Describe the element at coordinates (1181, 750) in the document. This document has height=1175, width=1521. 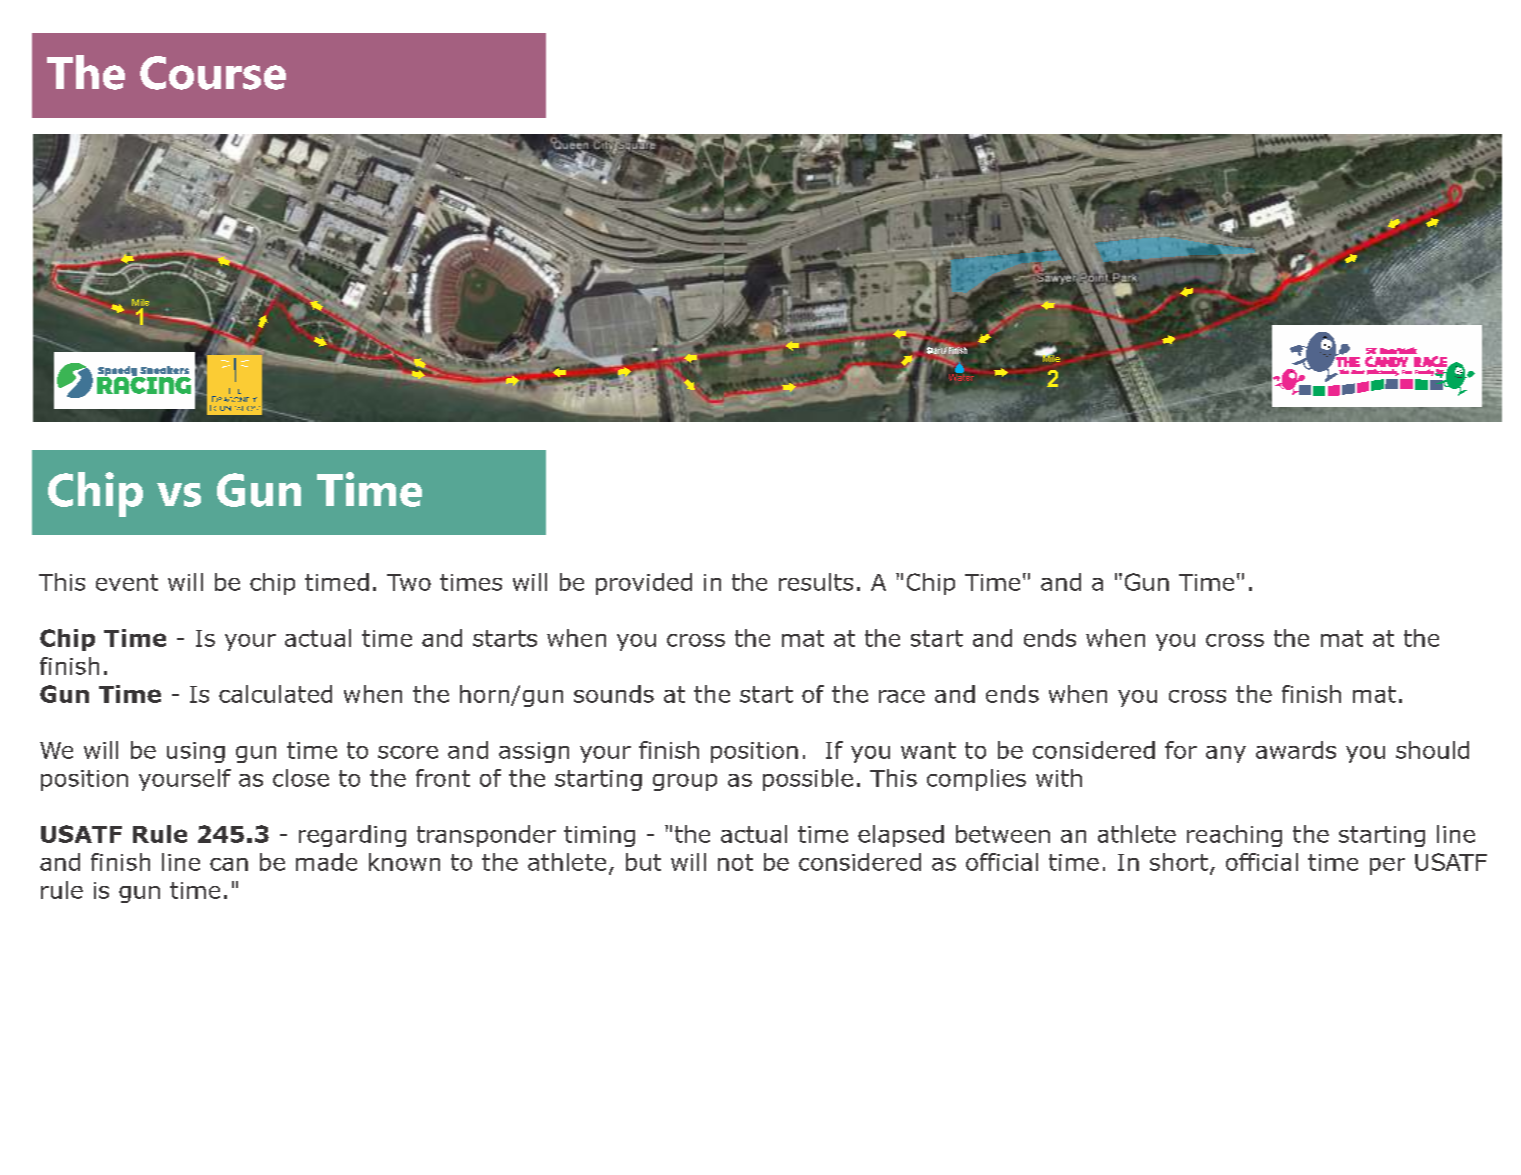
I see `for` at that location.
